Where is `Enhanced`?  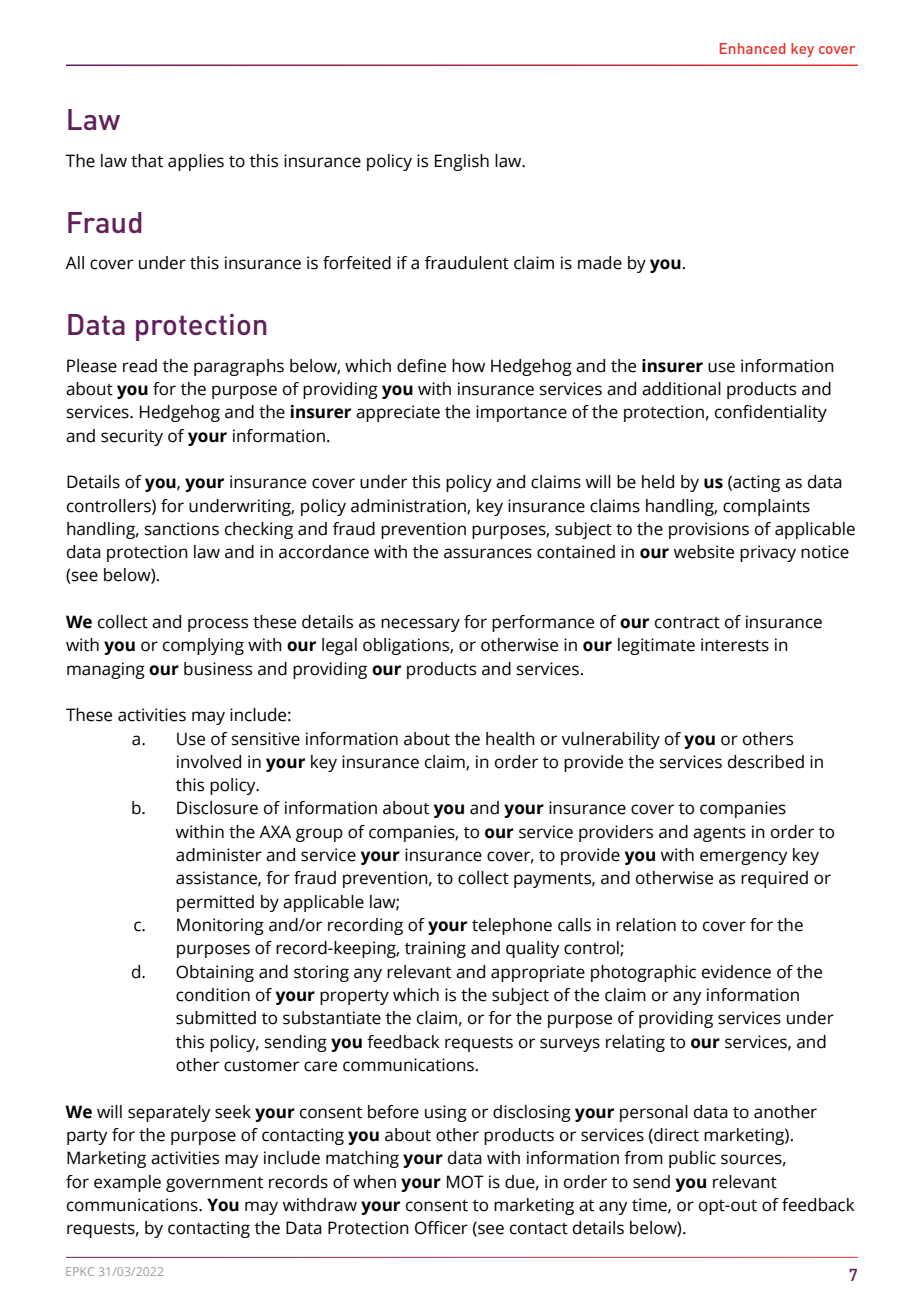
Enhanced is located at coordinates (753, 48).
